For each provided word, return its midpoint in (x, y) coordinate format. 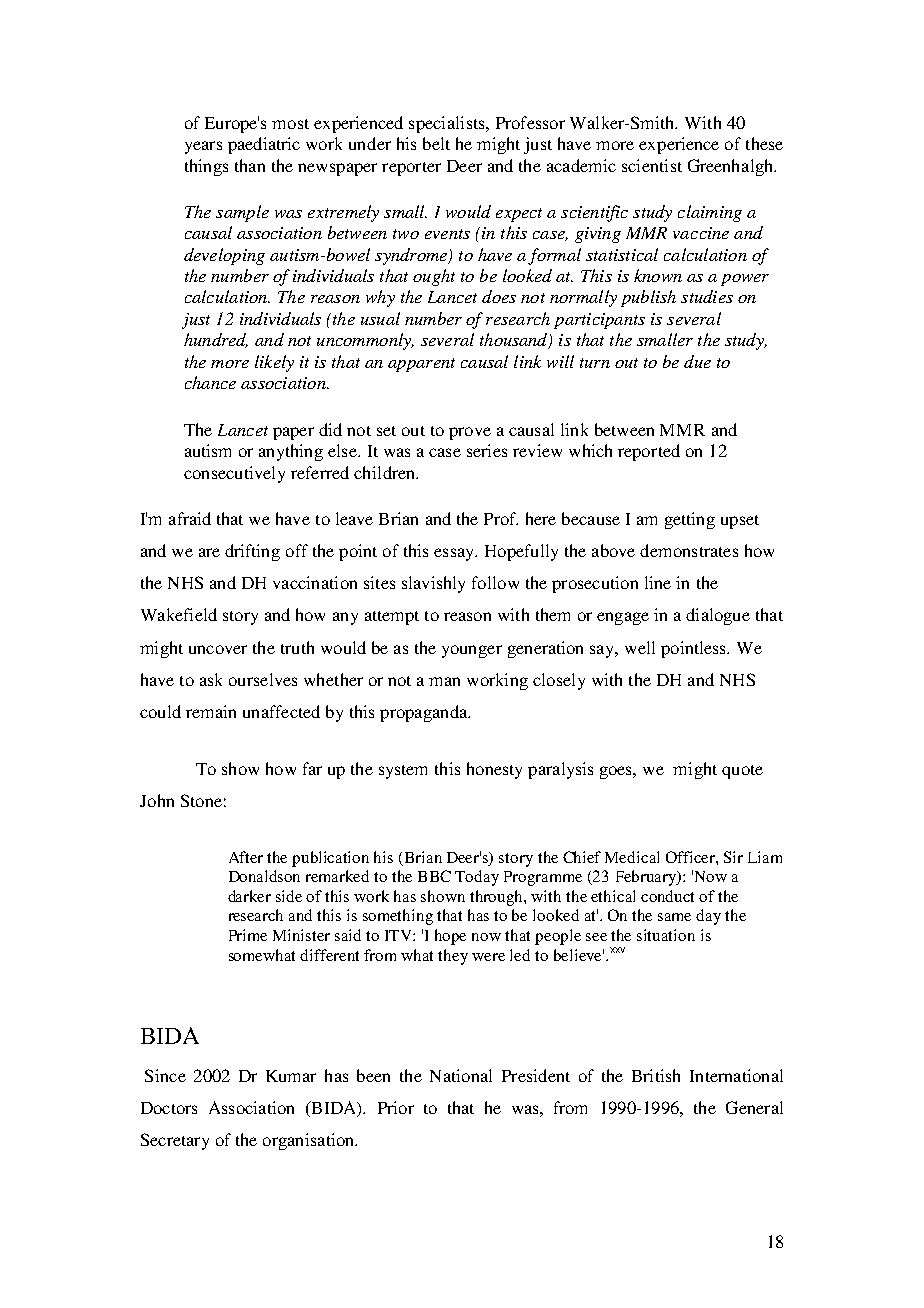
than (250, 165)
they (453, 957)
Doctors (169, 1108)
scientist (652, 165)
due (697, 361)
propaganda (425, 713)
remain (211, 711)
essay (455, 554)
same (674, 917)
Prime (248, 935)
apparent (421, 365)
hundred (216, 340)
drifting (252, 552)
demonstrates (689, 550)
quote (742, 772)
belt (436, 143)
